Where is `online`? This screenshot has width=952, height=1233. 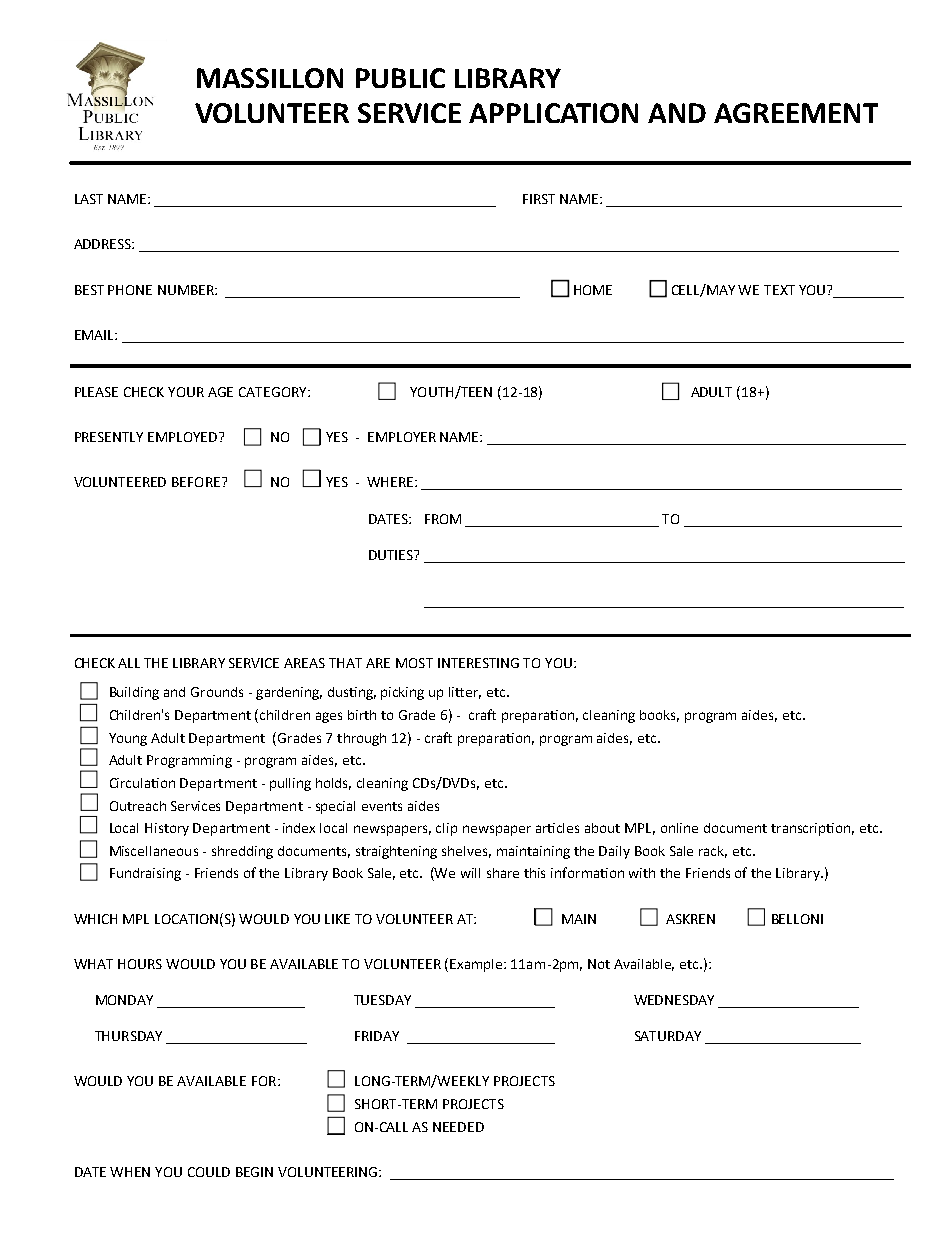
online is located at coordinates (679, 828).
